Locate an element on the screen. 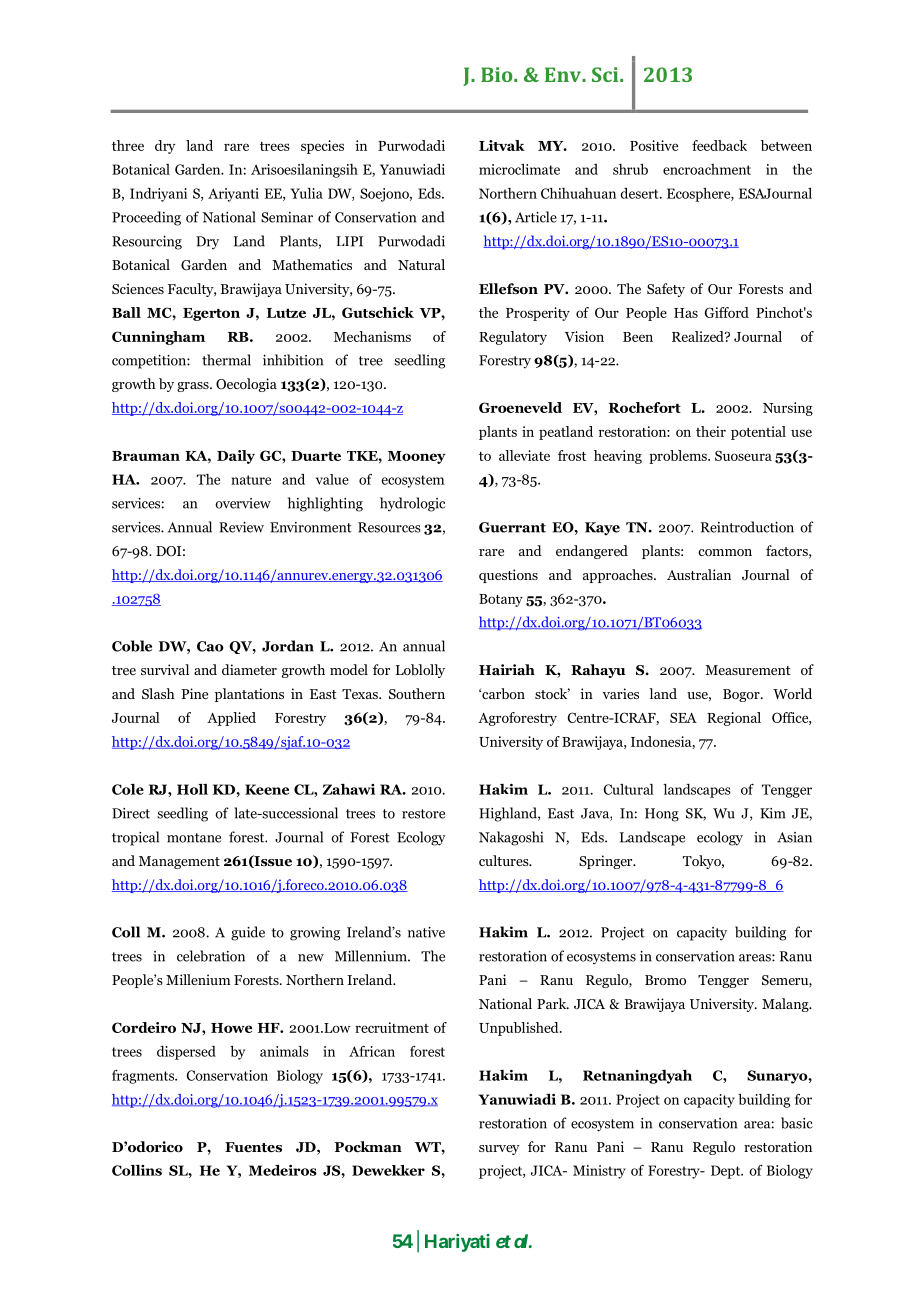  overview is located at coordinates (243, 503).
